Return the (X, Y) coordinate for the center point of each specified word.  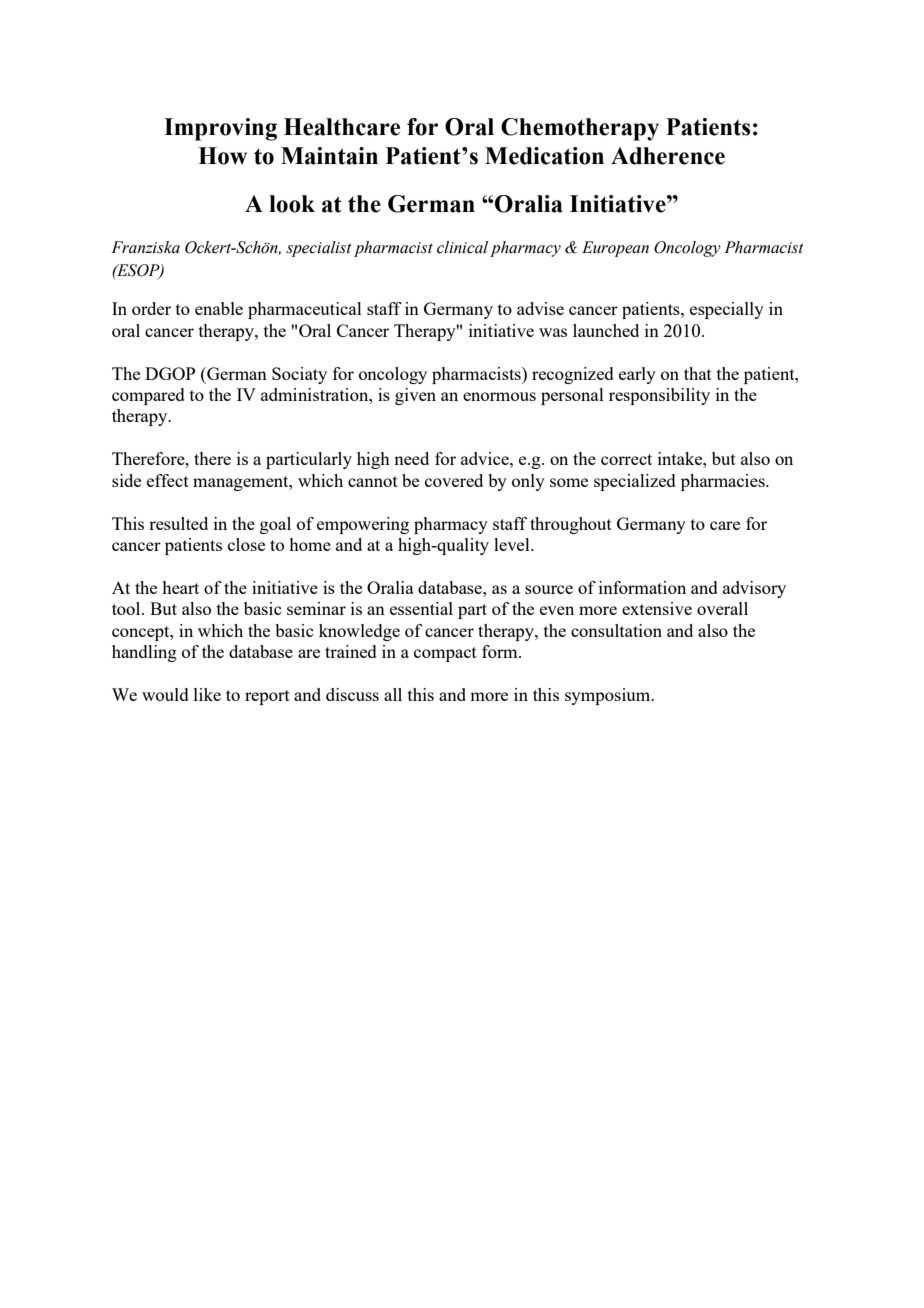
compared (148, 396)
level (513, 544)
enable (219, 308)
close (246, 544)
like (207, 694)
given (415, 396)
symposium (609, 696)
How (222, 156)
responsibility (659, 396)
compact (445, 654)
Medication (544, 156)
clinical (462, 247)
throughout (571, 525)
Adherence (668, 156)
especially (727, 310)
